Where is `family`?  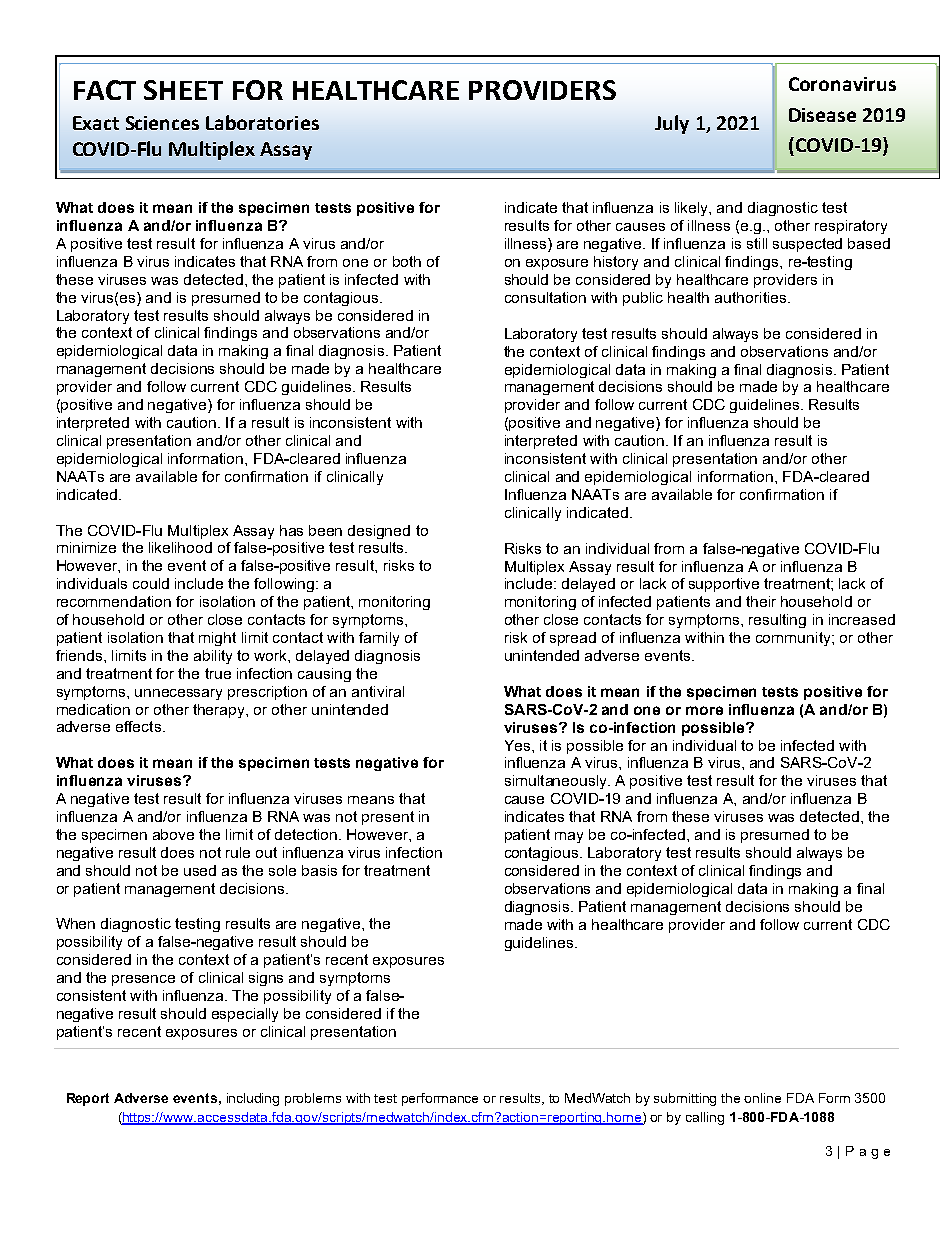
family is located at coordinates (379, 639).
